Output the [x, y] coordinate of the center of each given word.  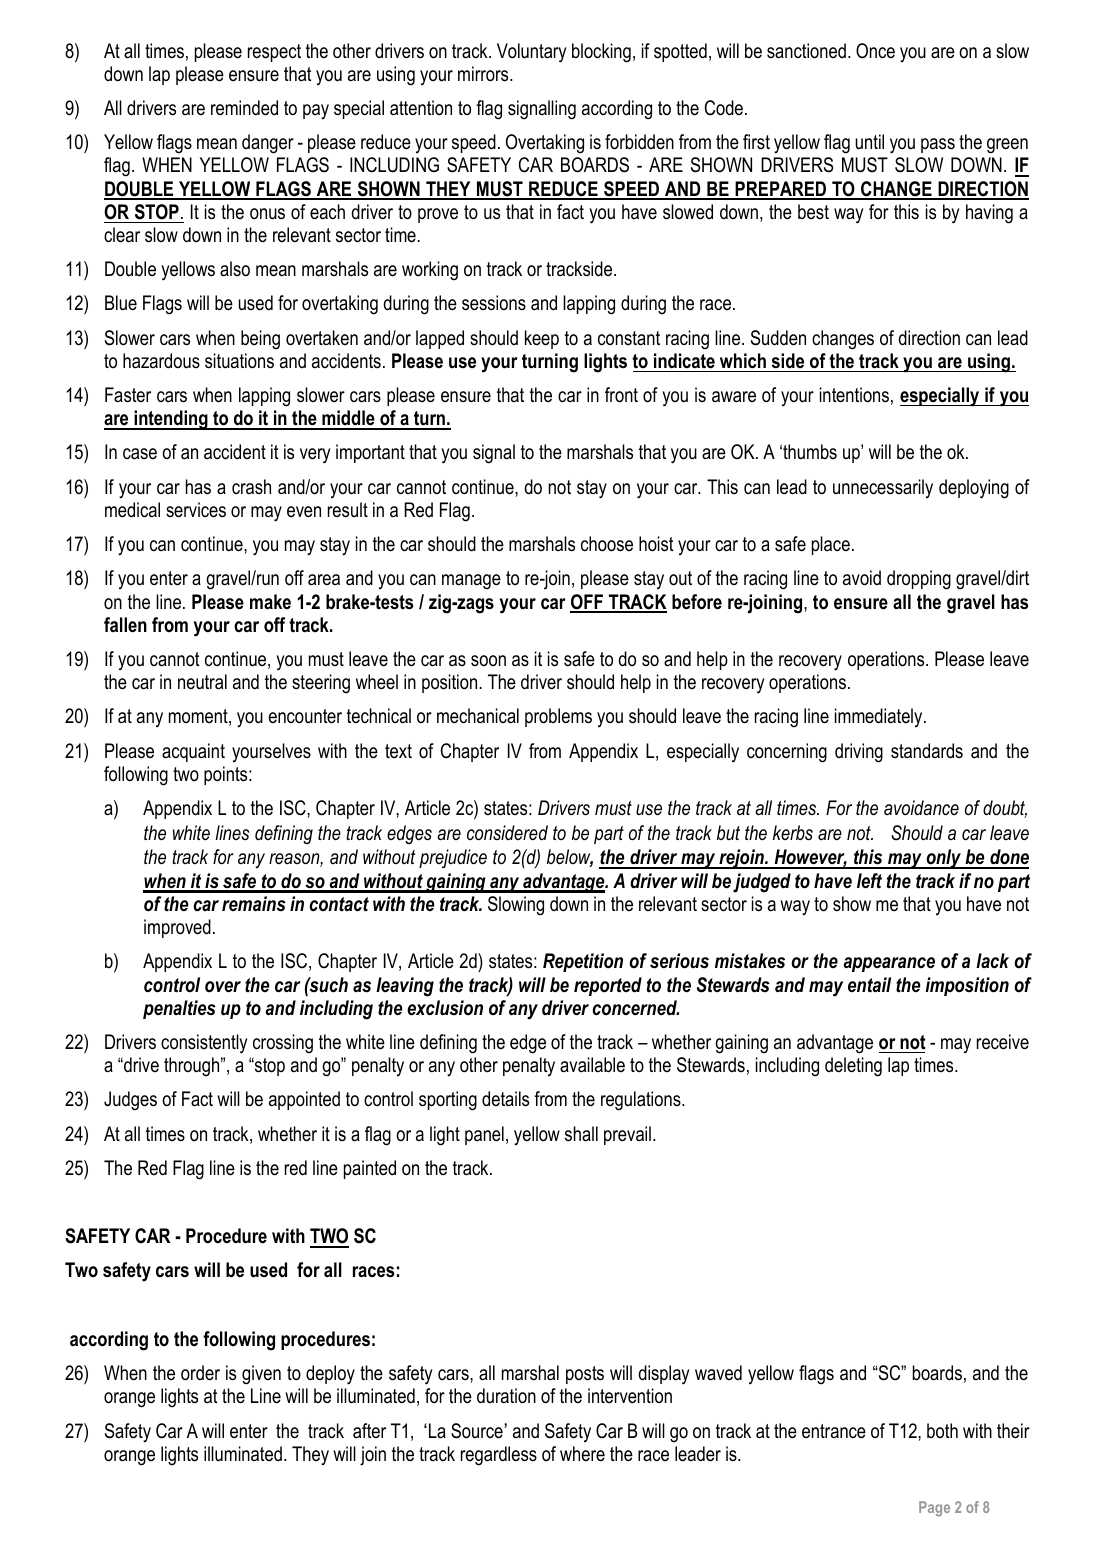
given [261, 1375]
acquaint [193, 752]
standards [927, 751]
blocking [601, 53]
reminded [244, 108]
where [582, 1454]
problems [558, 717]
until [869, 141]
